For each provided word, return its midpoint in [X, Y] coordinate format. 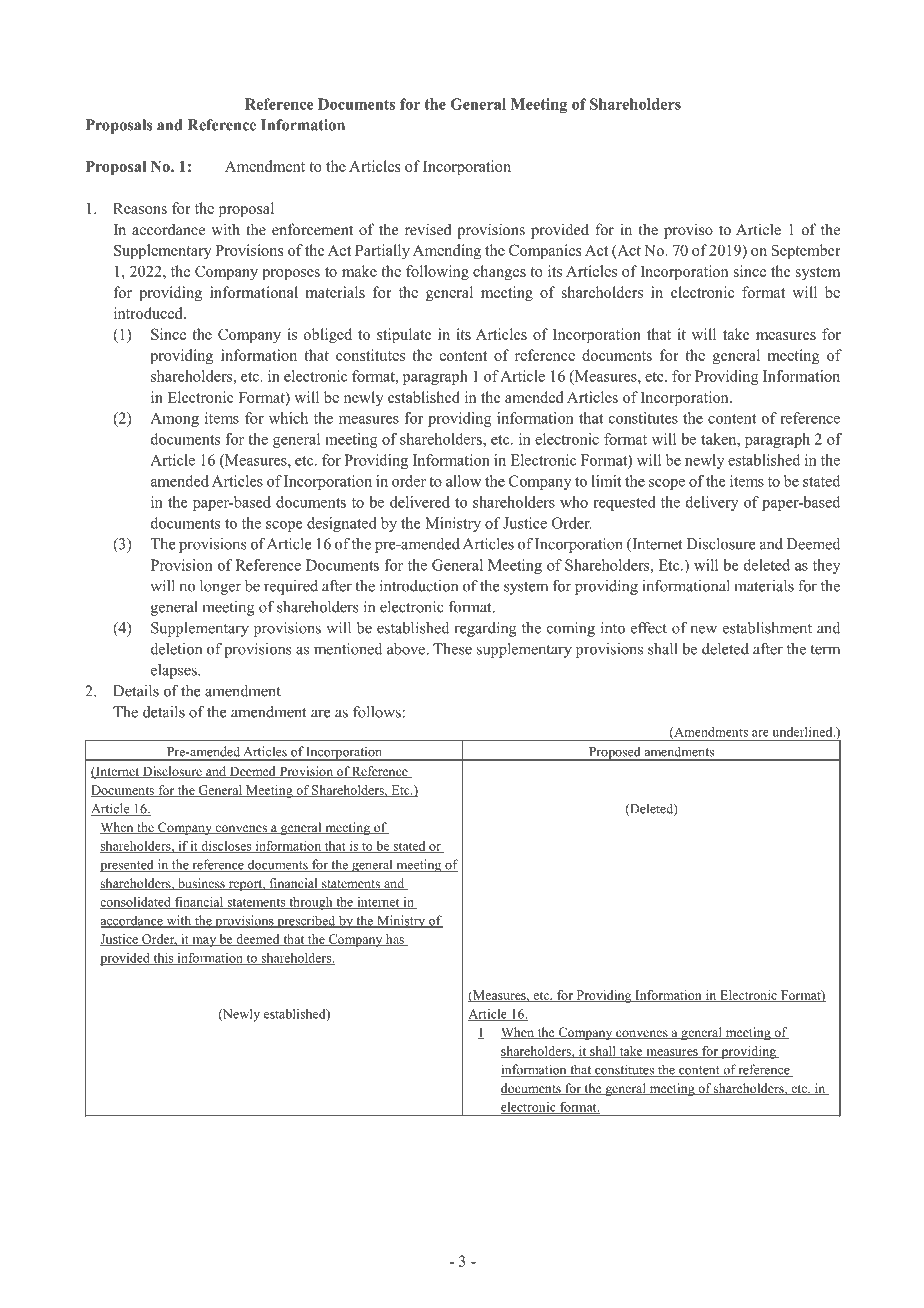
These [452, 649]
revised [428, 229]
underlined [804, 732]
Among [174, 419]
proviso [688, 231]
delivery [712, 503]
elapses [175, 671]
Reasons [140, 208]
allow [463, 481]
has [395, 940]
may [204, 942]
